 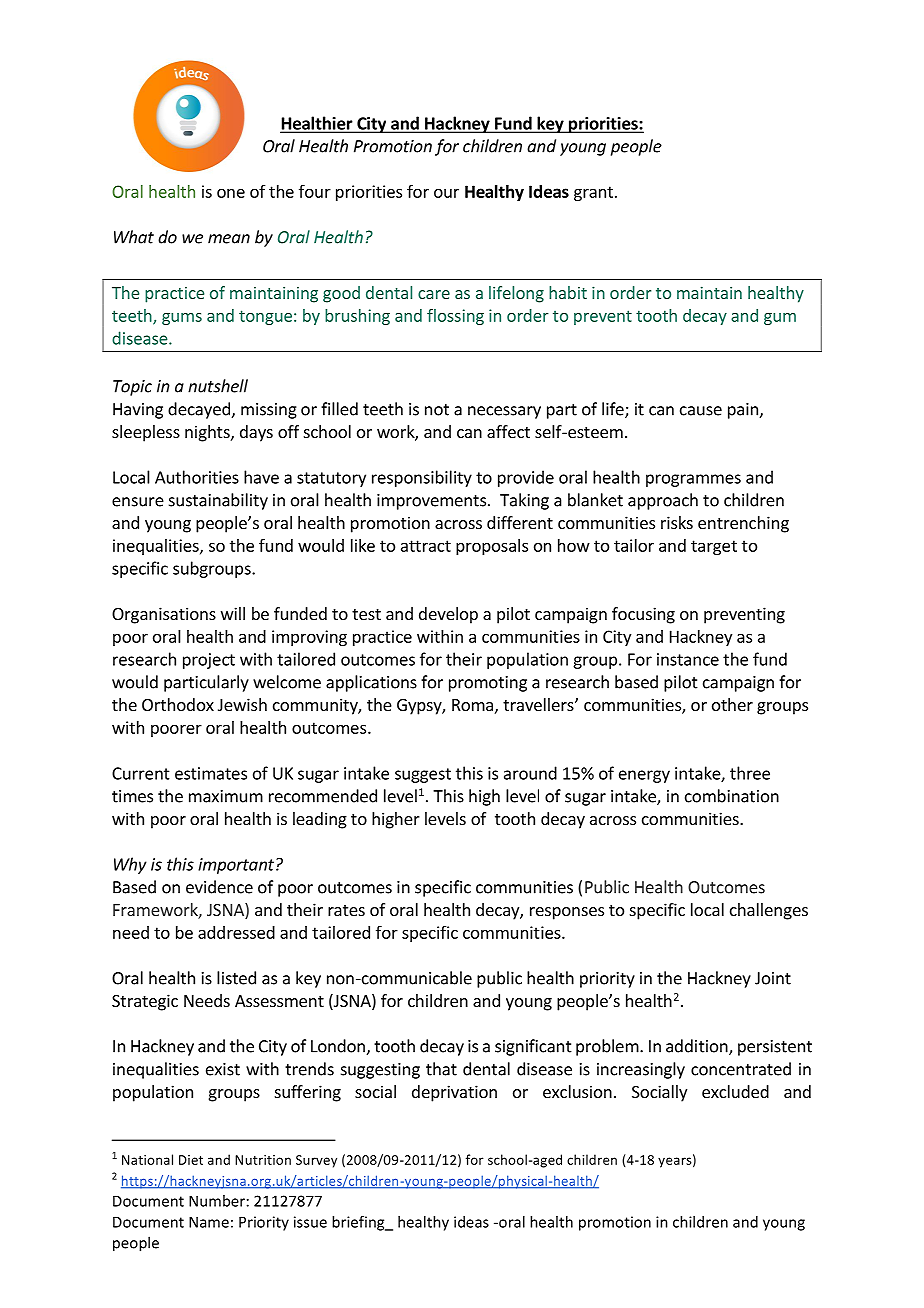 What do you see at coordinates (434, 294) in the image?
I see `care` at bounding box center [434, 294].
